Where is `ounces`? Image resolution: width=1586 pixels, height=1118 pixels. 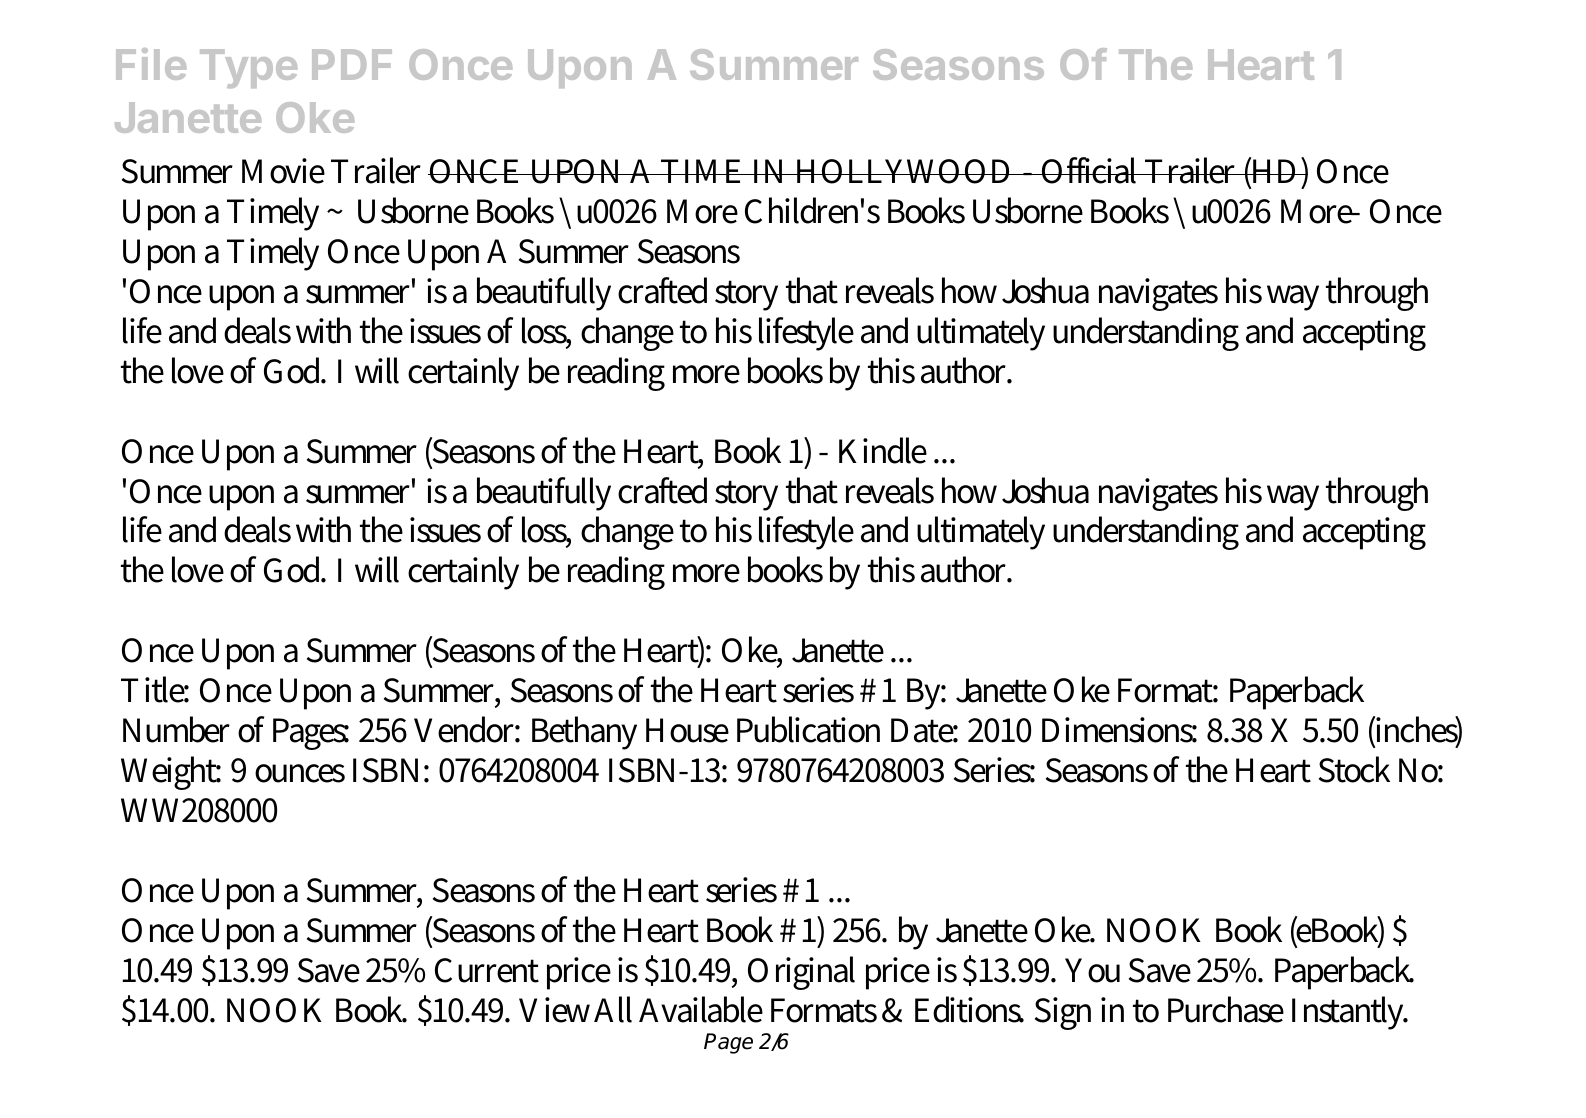 ounces is located at coordinates (300, 773).
